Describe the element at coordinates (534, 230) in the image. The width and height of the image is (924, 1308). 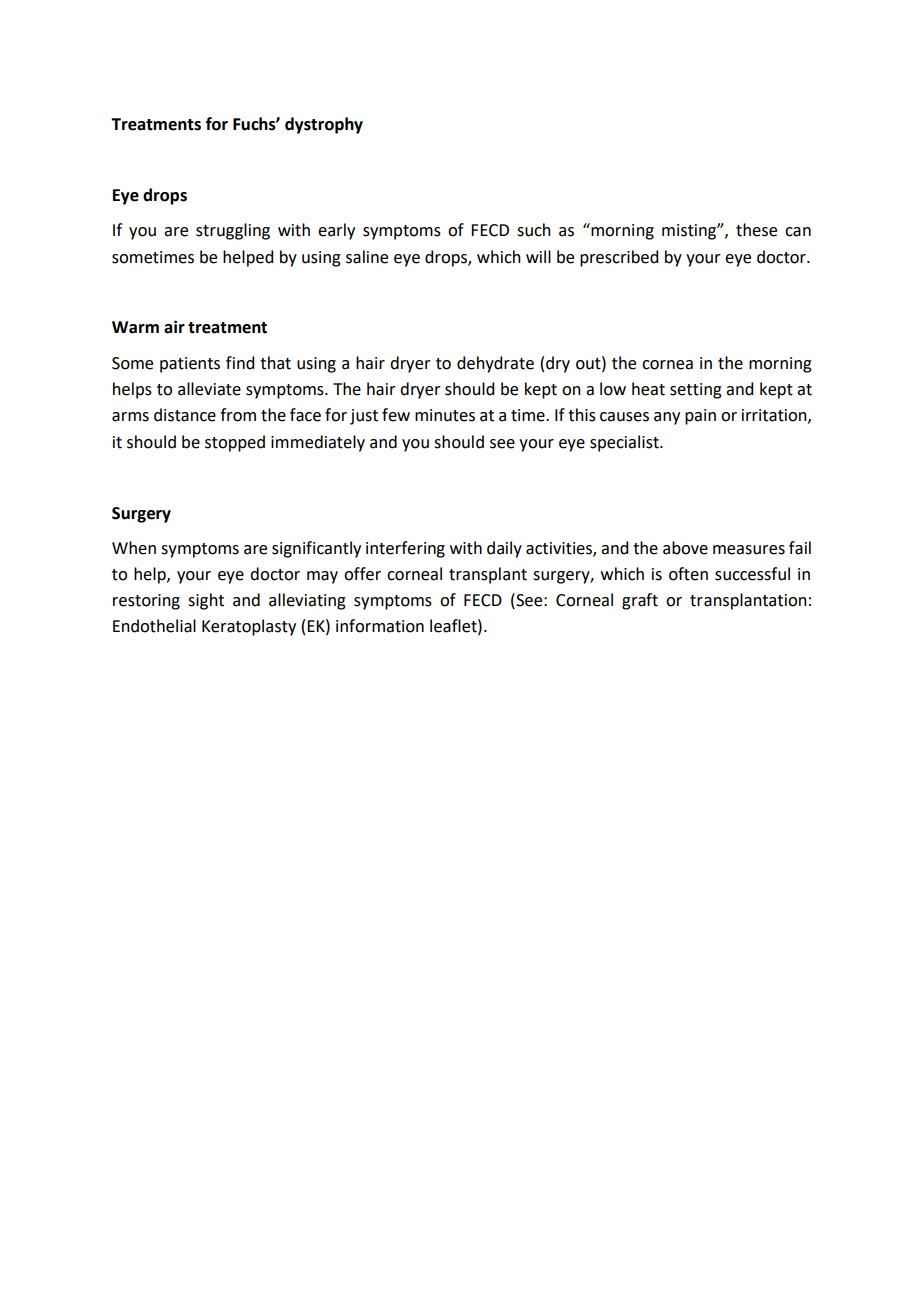
I see `such` at that location.
